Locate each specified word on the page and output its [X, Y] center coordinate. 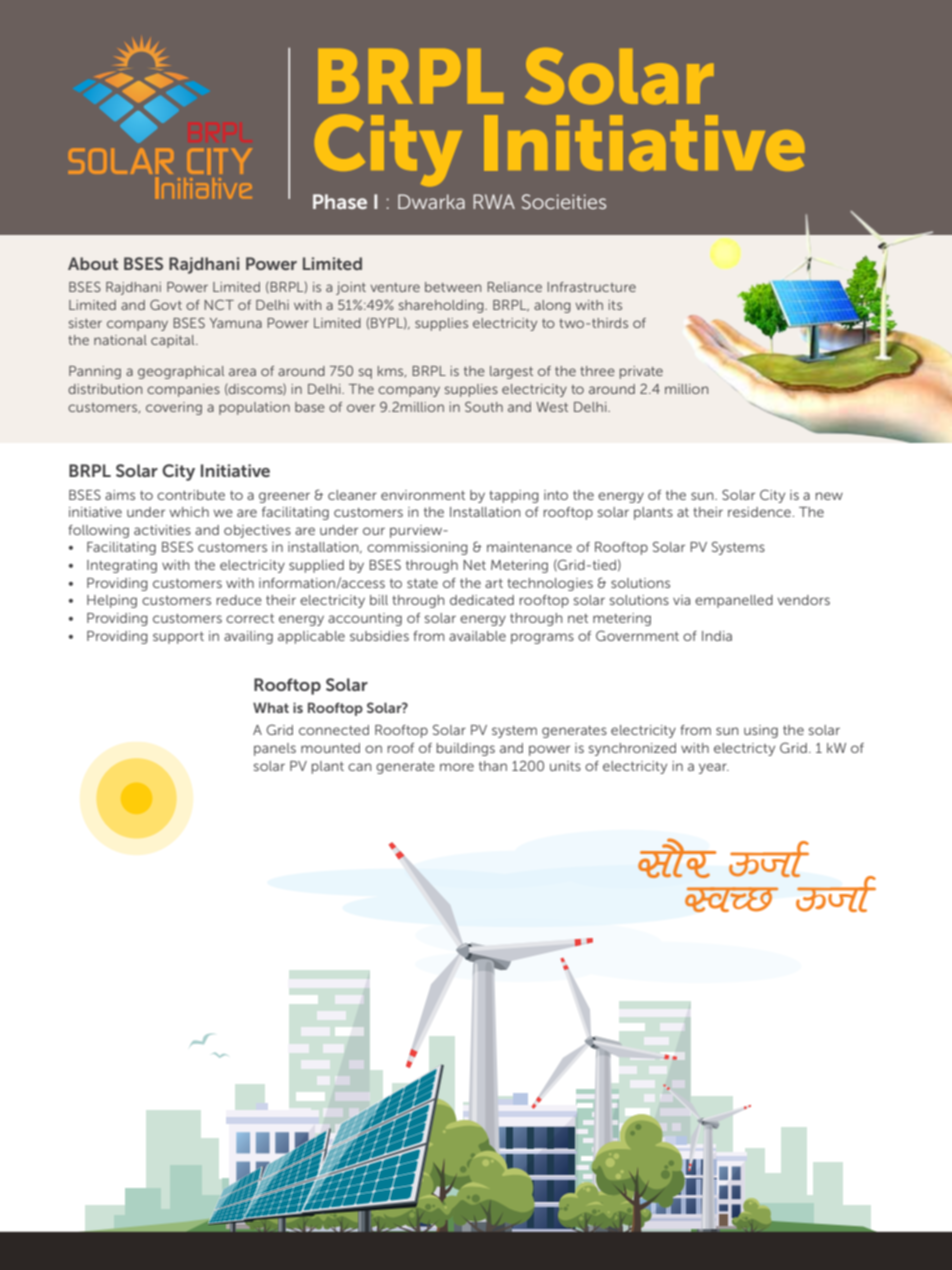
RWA [494, 201]
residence [759, 512]
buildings [466, 749]
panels [275, 749]
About [93, 263]
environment [423, 495]
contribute [191, 495]
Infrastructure [591, 287]
